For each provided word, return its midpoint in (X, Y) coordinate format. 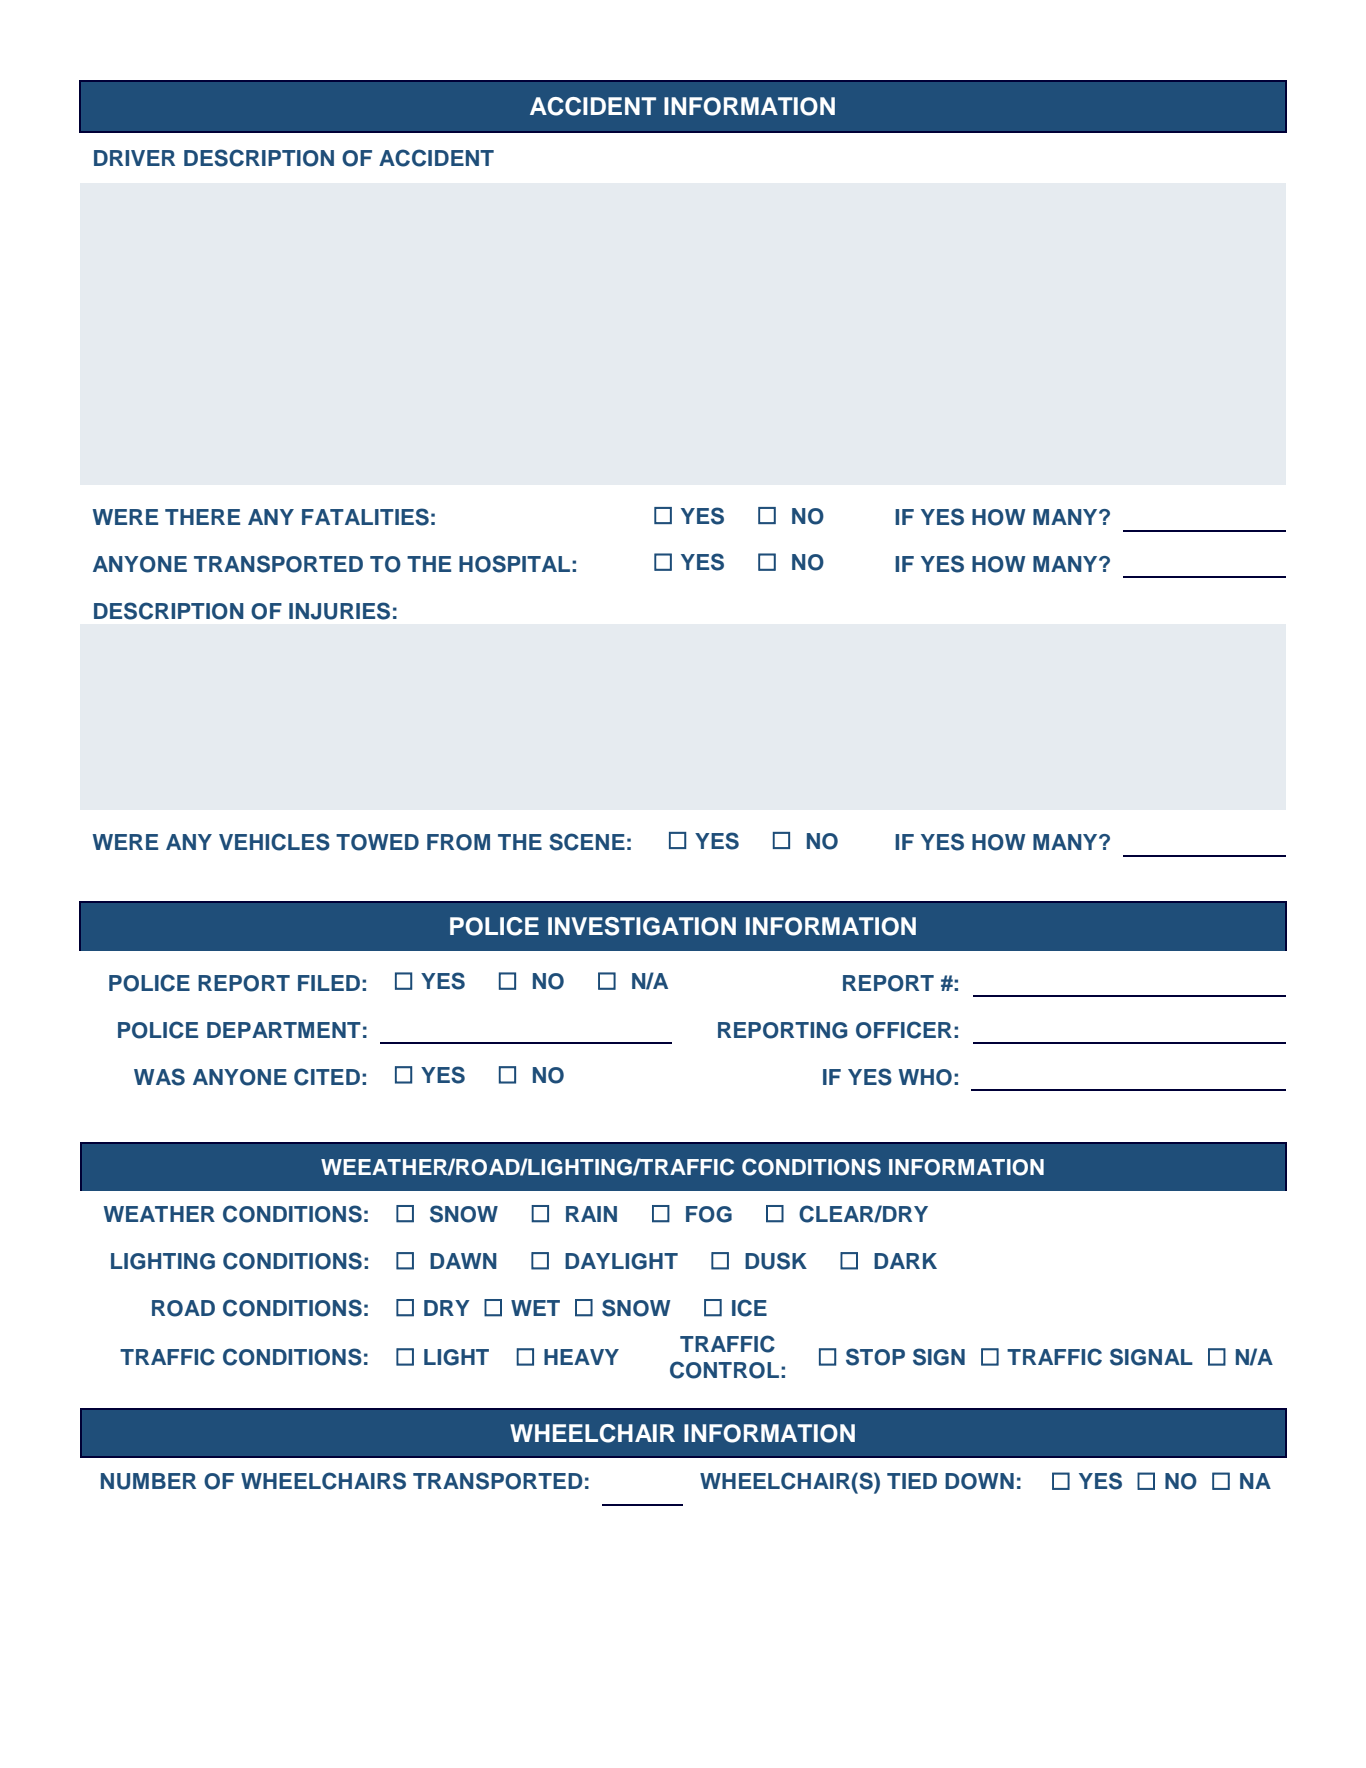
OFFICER (904, 1030)
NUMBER (148, 1481)
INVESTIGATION (642, 926)
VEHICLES (274, 842)
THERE (202, 517)
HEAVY (581, 1357)
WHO (925, 1077)
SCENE (587, 842)
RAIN (591, 1214)
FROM (458, 842)
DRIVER (134, 158)
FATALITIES (365, 517)
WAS (159, 1077)
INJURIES (339, 611)
